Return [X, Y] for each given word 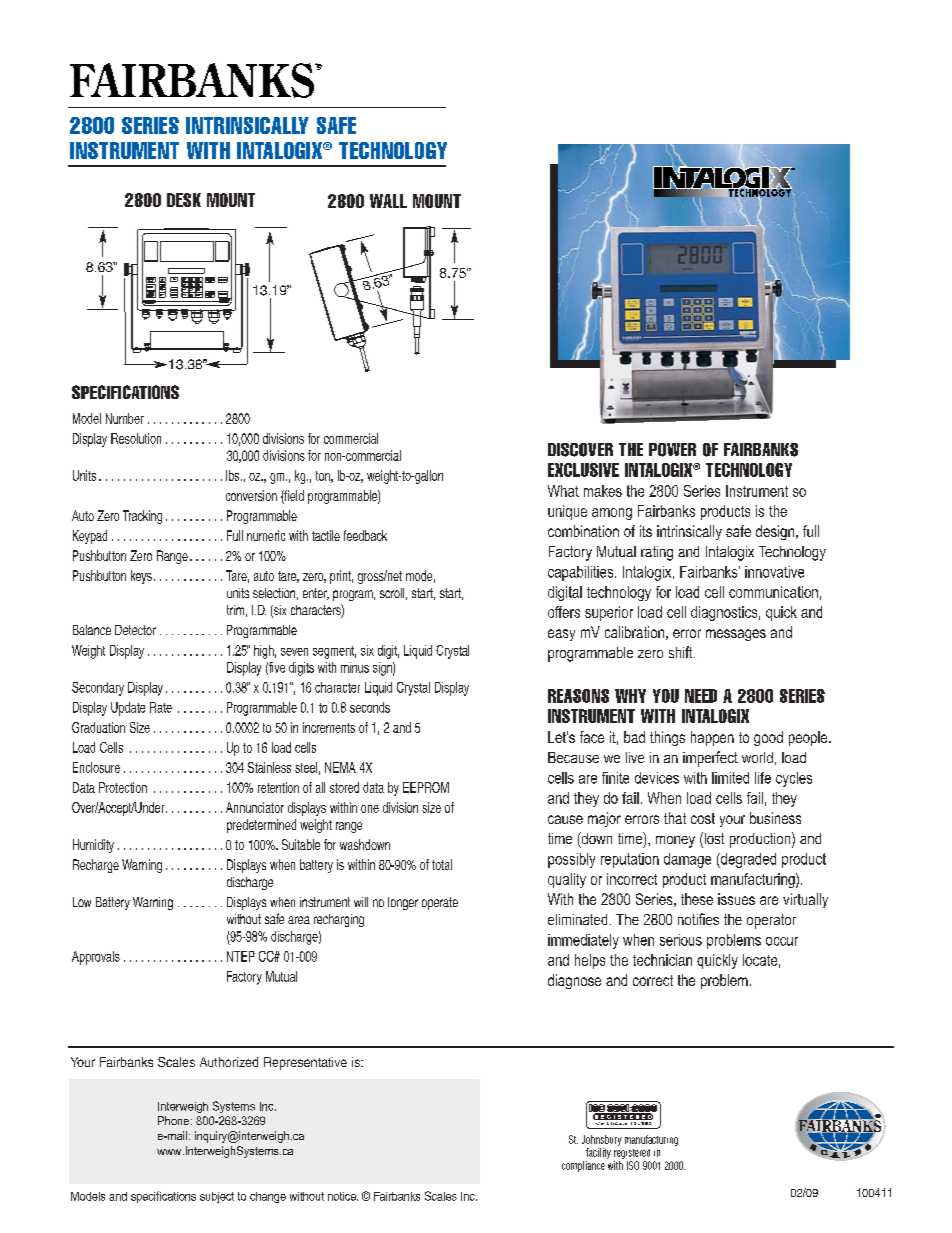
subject [217, 1197]
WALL [388, 201]
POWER [672, 450]
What [563, 491]
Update [128, 709]
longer [403, 903]
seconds [370, 707]
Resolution [136, 438]
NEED [701, 696]
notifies [698, 919]
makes [603, 491]
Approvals [96, 958]
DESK [184, 200]
